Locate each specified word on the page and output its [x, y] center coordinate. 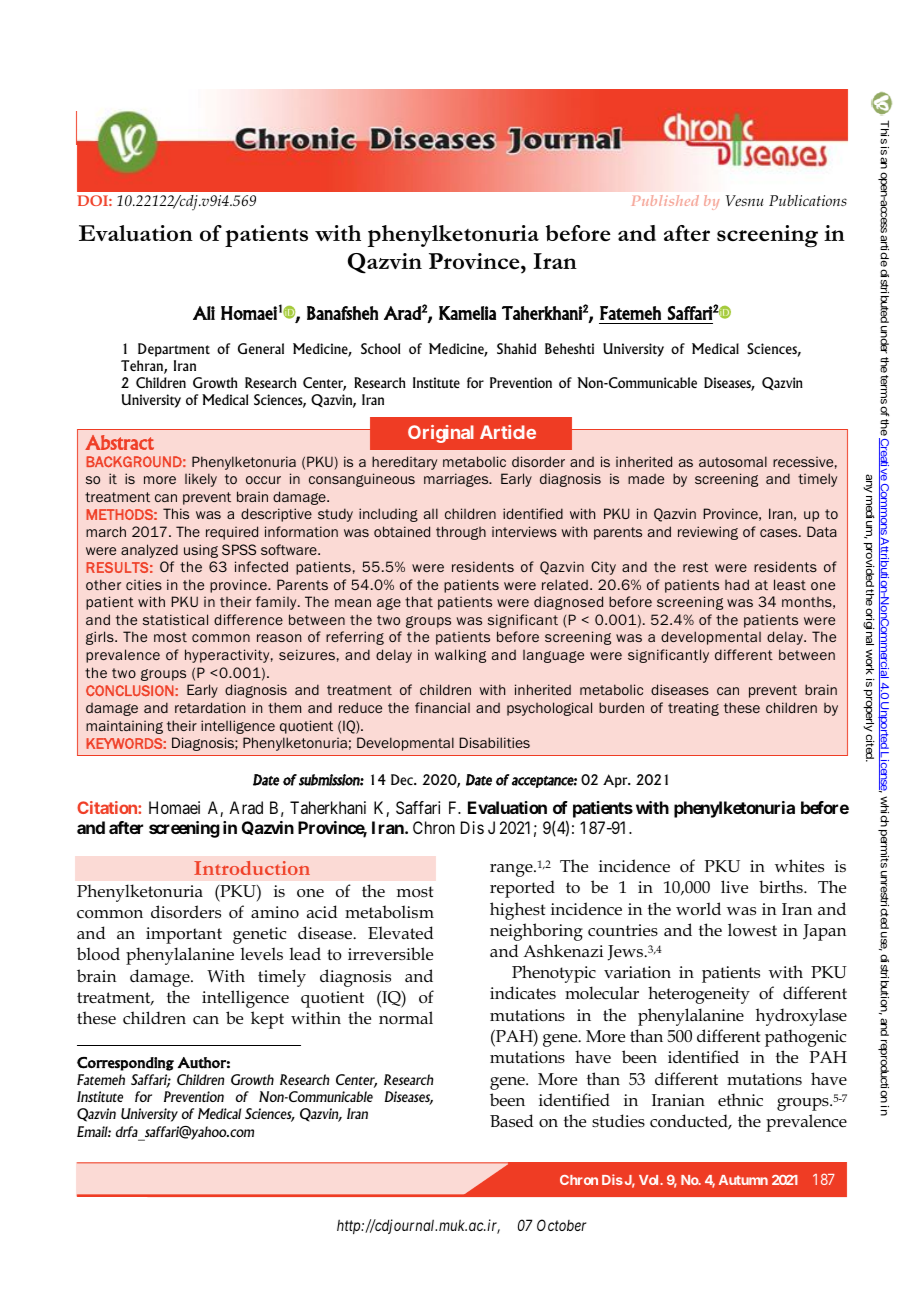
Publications [808, 200]
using [201, 551]
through [461, 533]
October [561, 1225]
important [184, 935]
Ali [204, 313]
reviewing [708, 533]
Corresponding [125, 1064]
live [734, 887]
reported [522, 889]
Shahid [516, 348]
